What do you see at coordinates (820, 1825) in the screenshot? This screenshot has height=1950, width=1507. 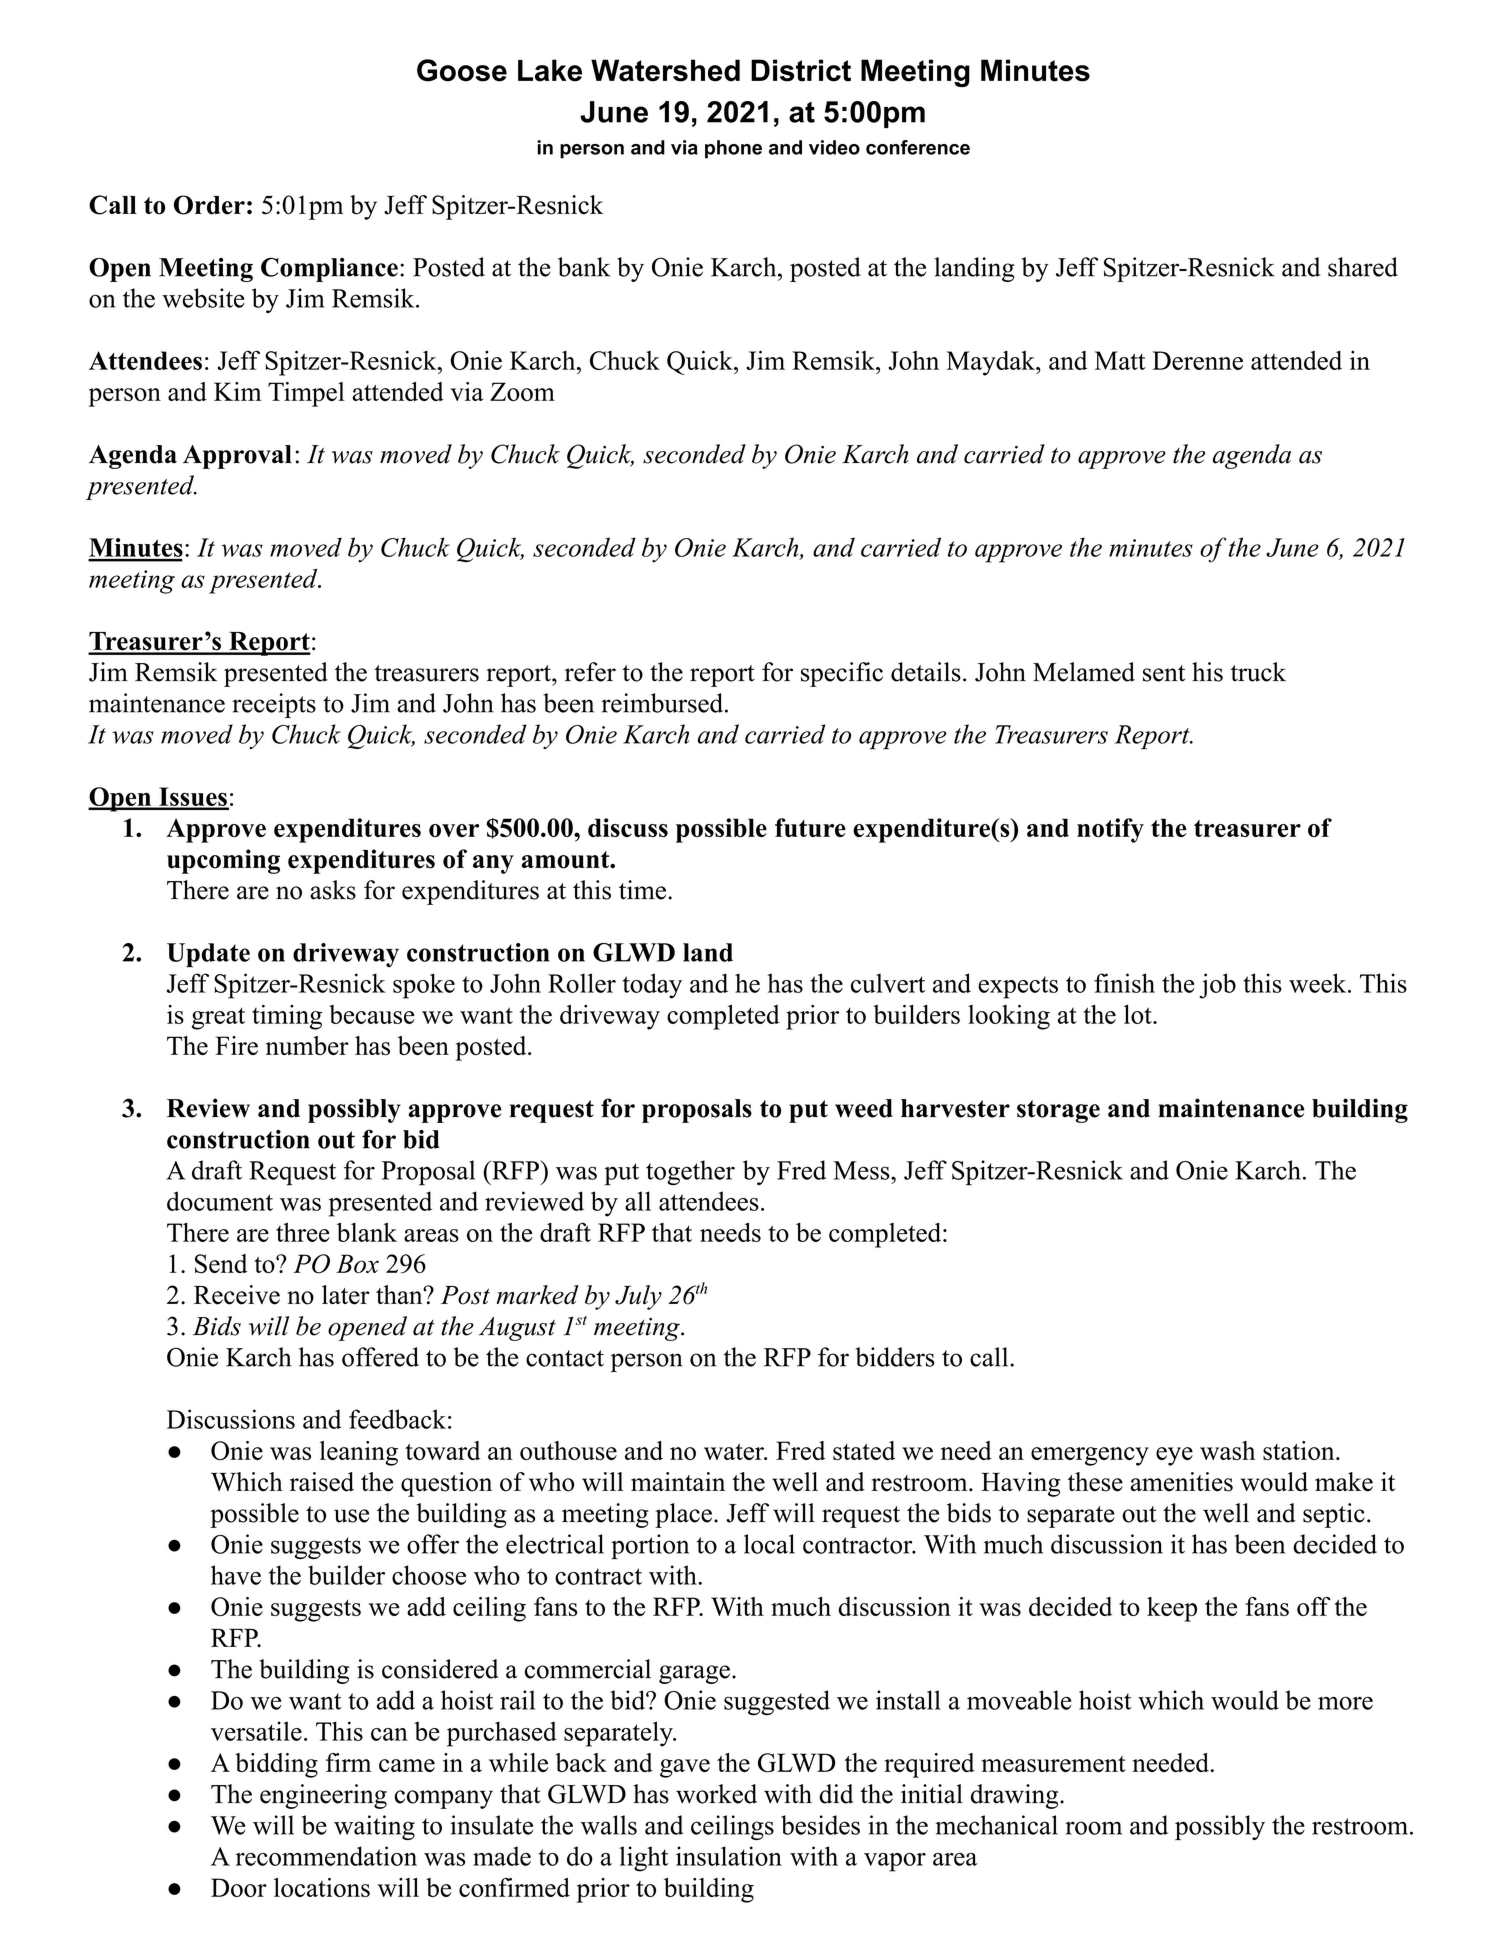 I see `besides` at bounding box center [820, 1825].
